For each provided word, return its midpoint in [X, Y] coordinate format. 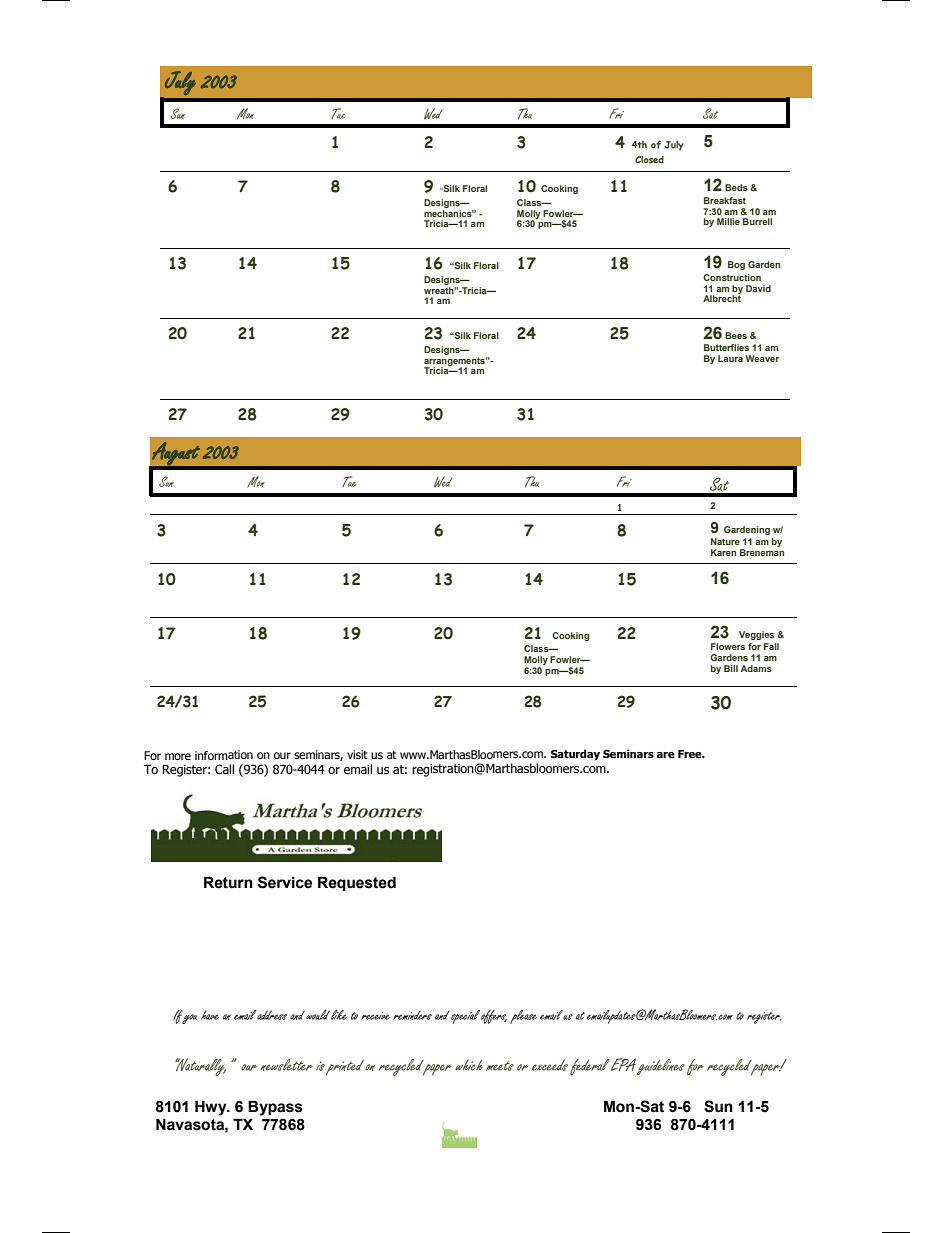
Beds [736, 187]
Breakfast [725, 200]
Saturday [575, 755]
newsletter [286, 1065]
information [224, 755]
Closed [649, 160]
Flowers [728, 646]
